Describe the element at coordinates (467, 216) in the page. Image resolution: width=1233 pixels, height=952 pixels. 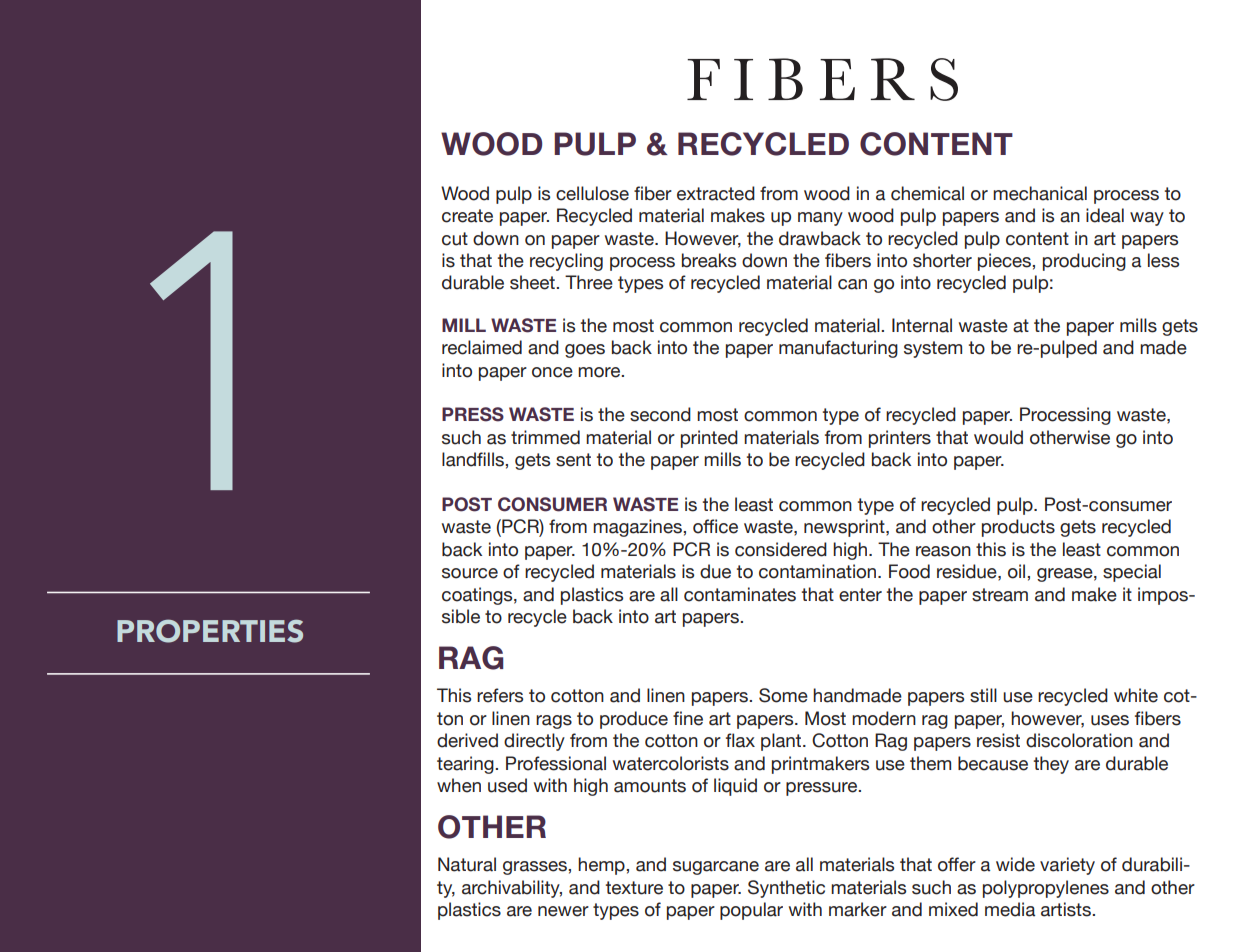
I see `create` at that location.
